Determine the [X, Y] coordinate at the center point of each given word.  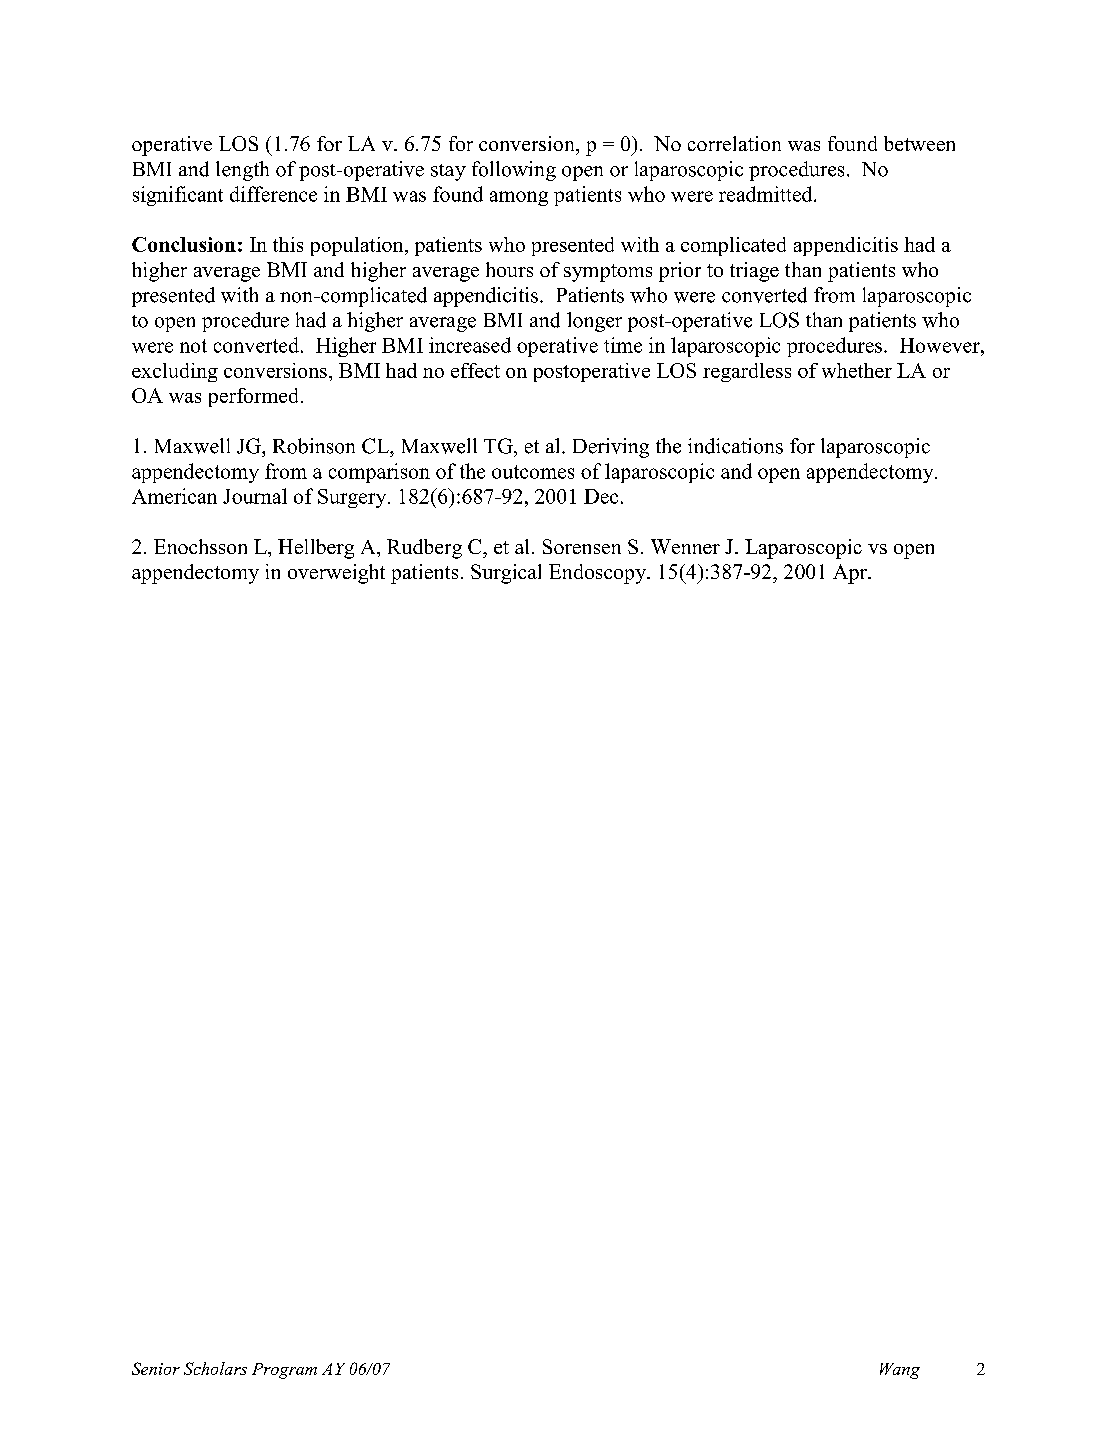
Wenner [685, 546]
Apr [851, 574]
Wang [900, 1371]
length [242, 171]
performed [253, 397]
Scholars [215, 1368]
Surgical [506, 574]
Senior [156, 1368]
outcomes [533, 472]
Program [284, 1371]
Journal [255, 496]
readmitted [767, 194]
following [514, 171]
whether [857, 370]
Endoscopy [598, 574]
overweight [336, 574]
